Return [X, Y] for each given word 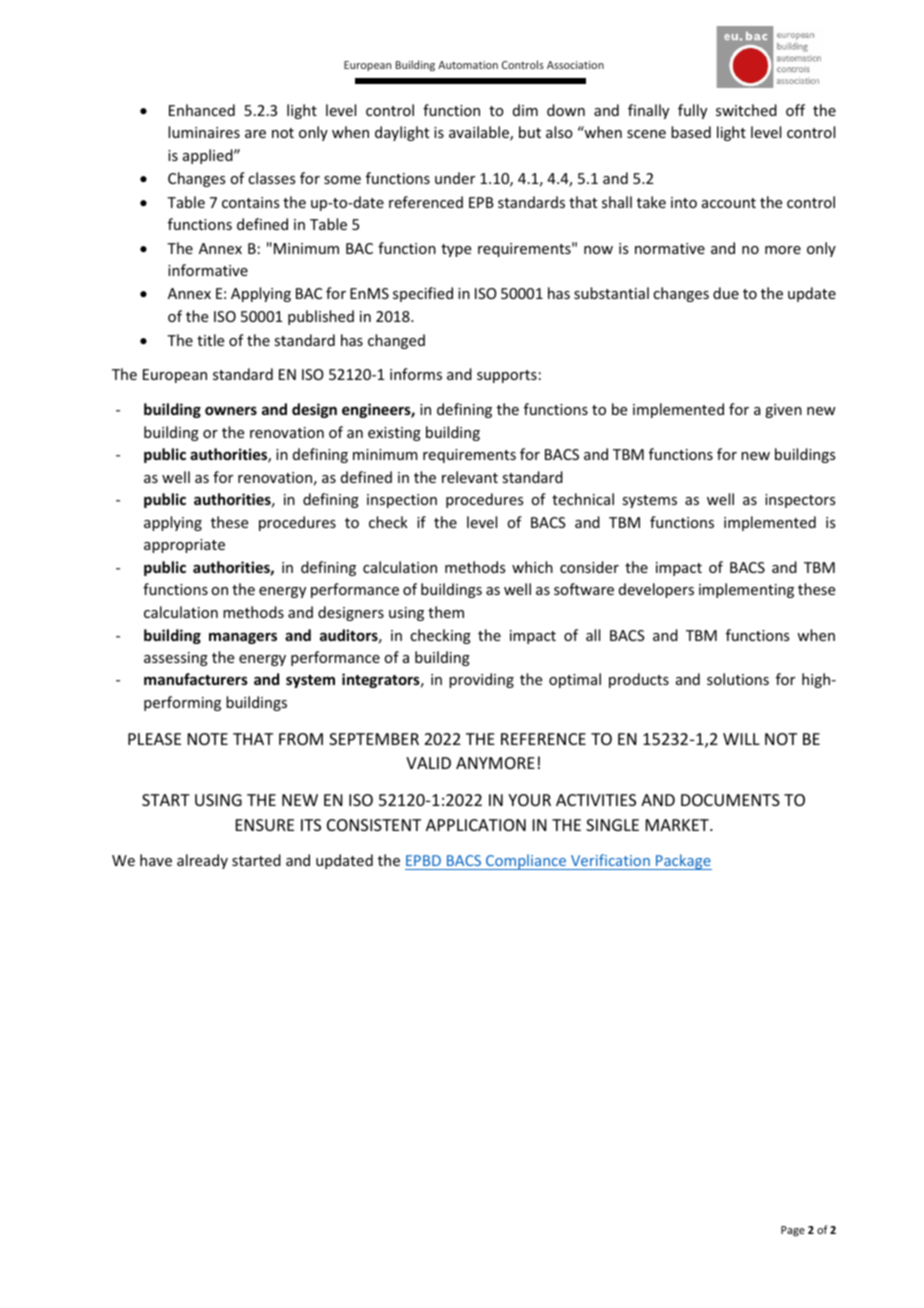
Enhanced [202, 110]
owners [231, 410]
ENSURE [265, 825]
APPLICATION [476, 825]
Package [683, 862]
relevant [470, 477]
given [783, 411]
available [480, 133]
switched [746, 110]
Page [793, 1231]
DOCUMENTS [730, 800]
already [202, 861]
